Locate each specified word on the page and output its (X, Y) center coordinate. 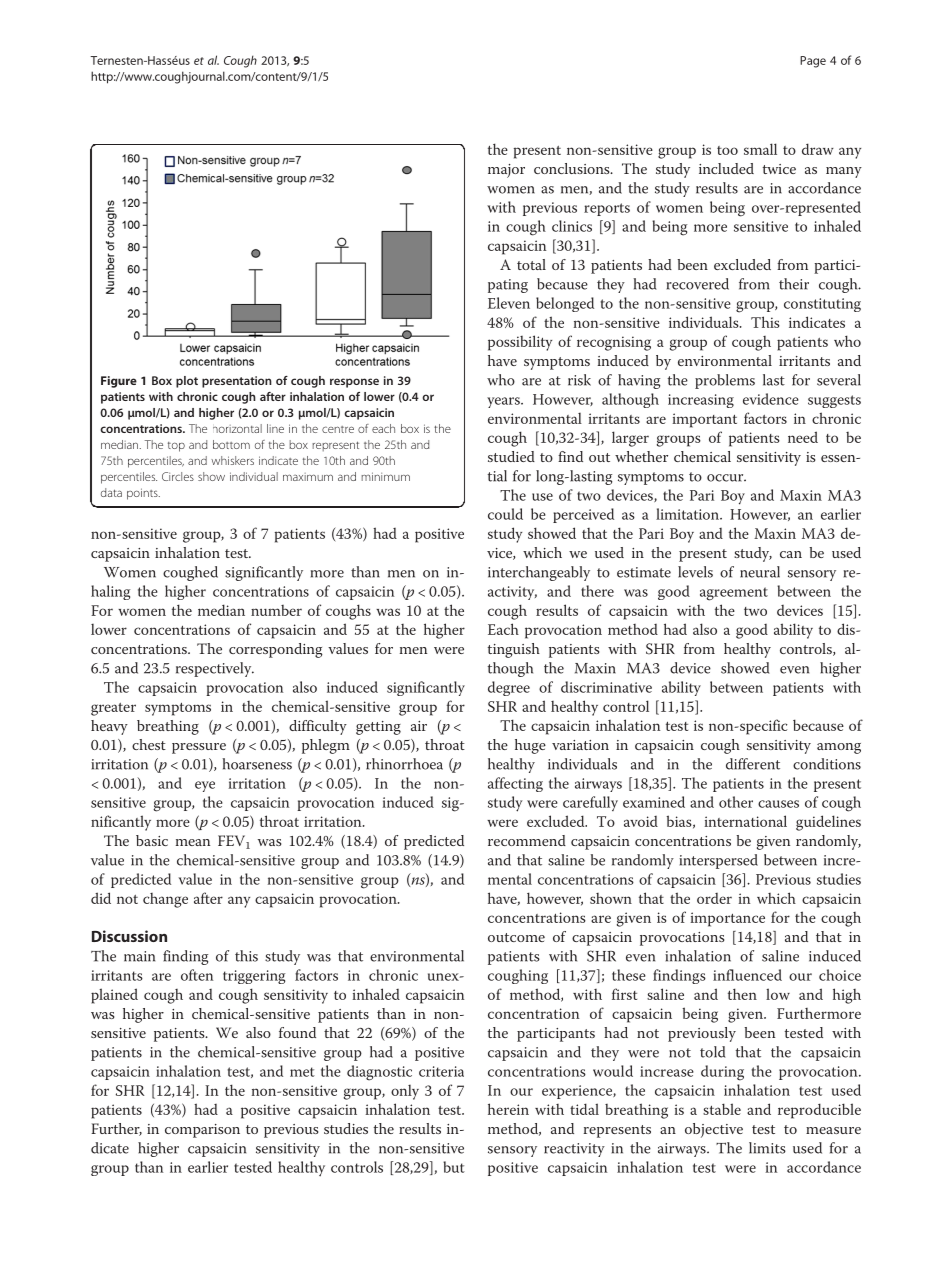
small (760, 149)
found (297, 1032)
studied (511, 456)
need (803, 437)
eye (205, 786)
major (506, 171)
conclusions (573, 168)
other (736, 802)
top (176, 447)
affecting (515, 784)
